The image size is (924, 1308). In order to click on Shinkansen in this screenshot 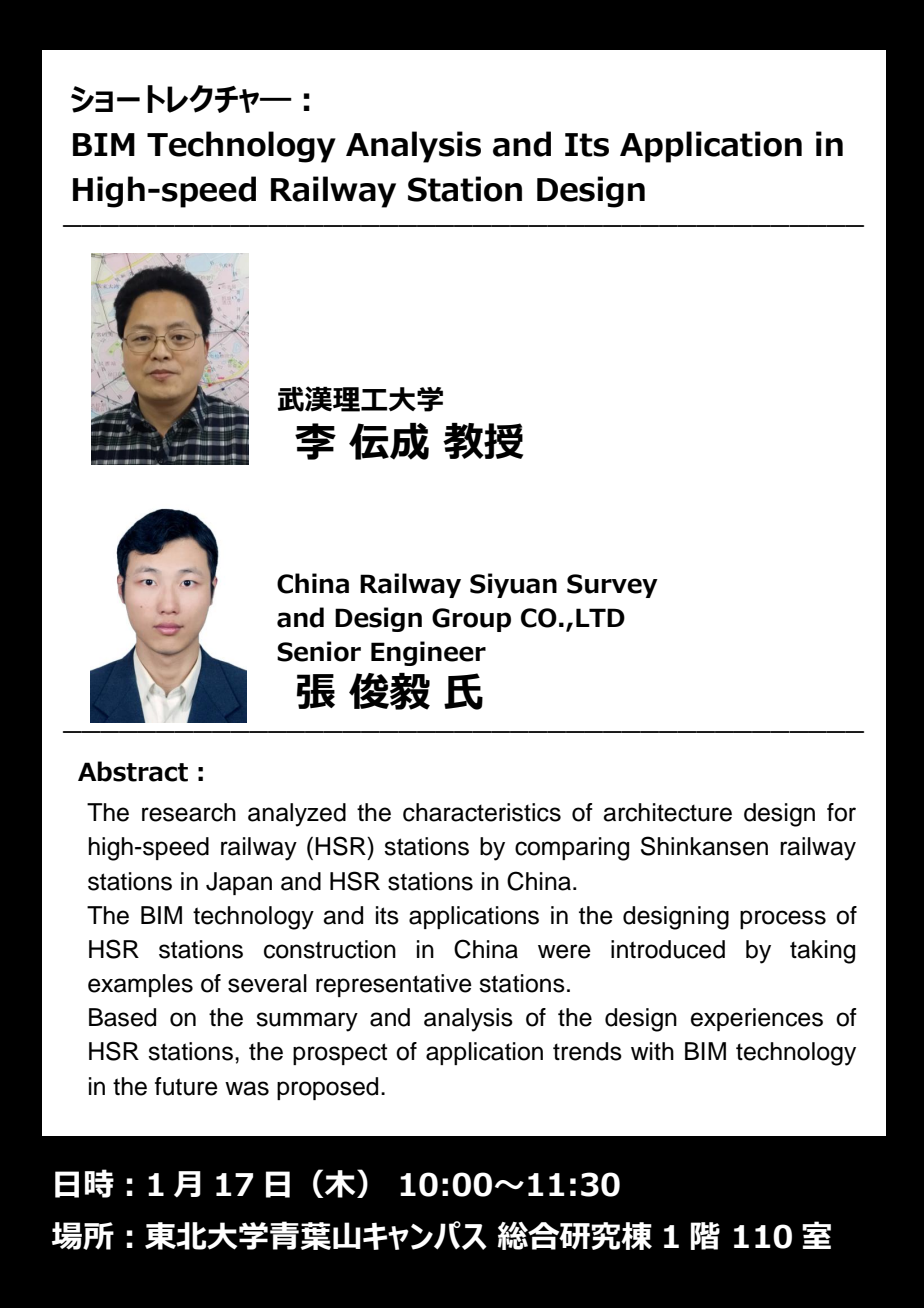, I will do `click(704, 846)`.
